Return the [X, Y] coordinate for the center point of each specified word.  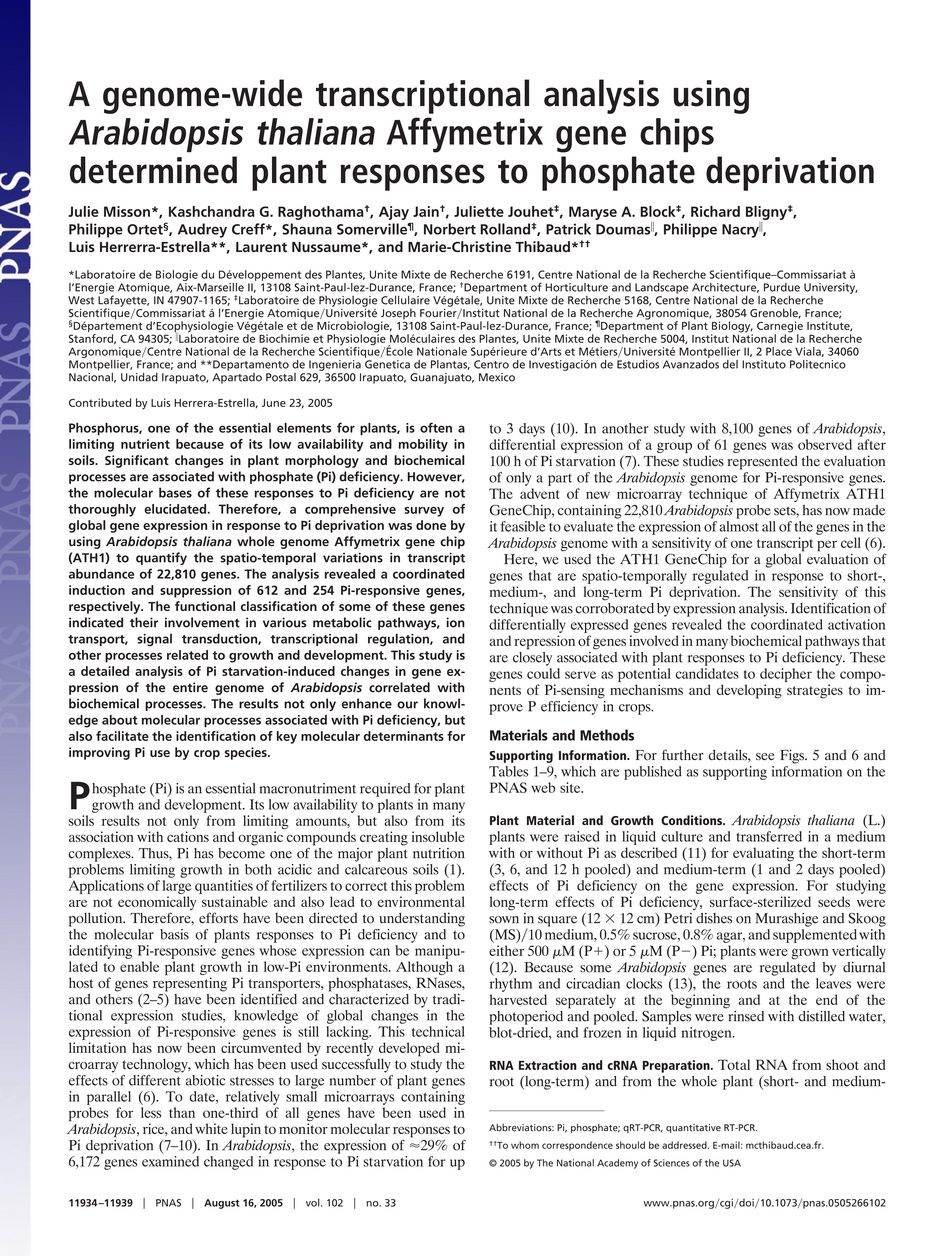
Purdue [782, 287]
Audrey [202, 230]
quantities [224, 887]
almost [739, 525]
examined [170, 1160]
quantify [161, 558]
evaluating [763, 855]
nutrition [439, 853]
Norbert [450, 229]
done [431, 525]
